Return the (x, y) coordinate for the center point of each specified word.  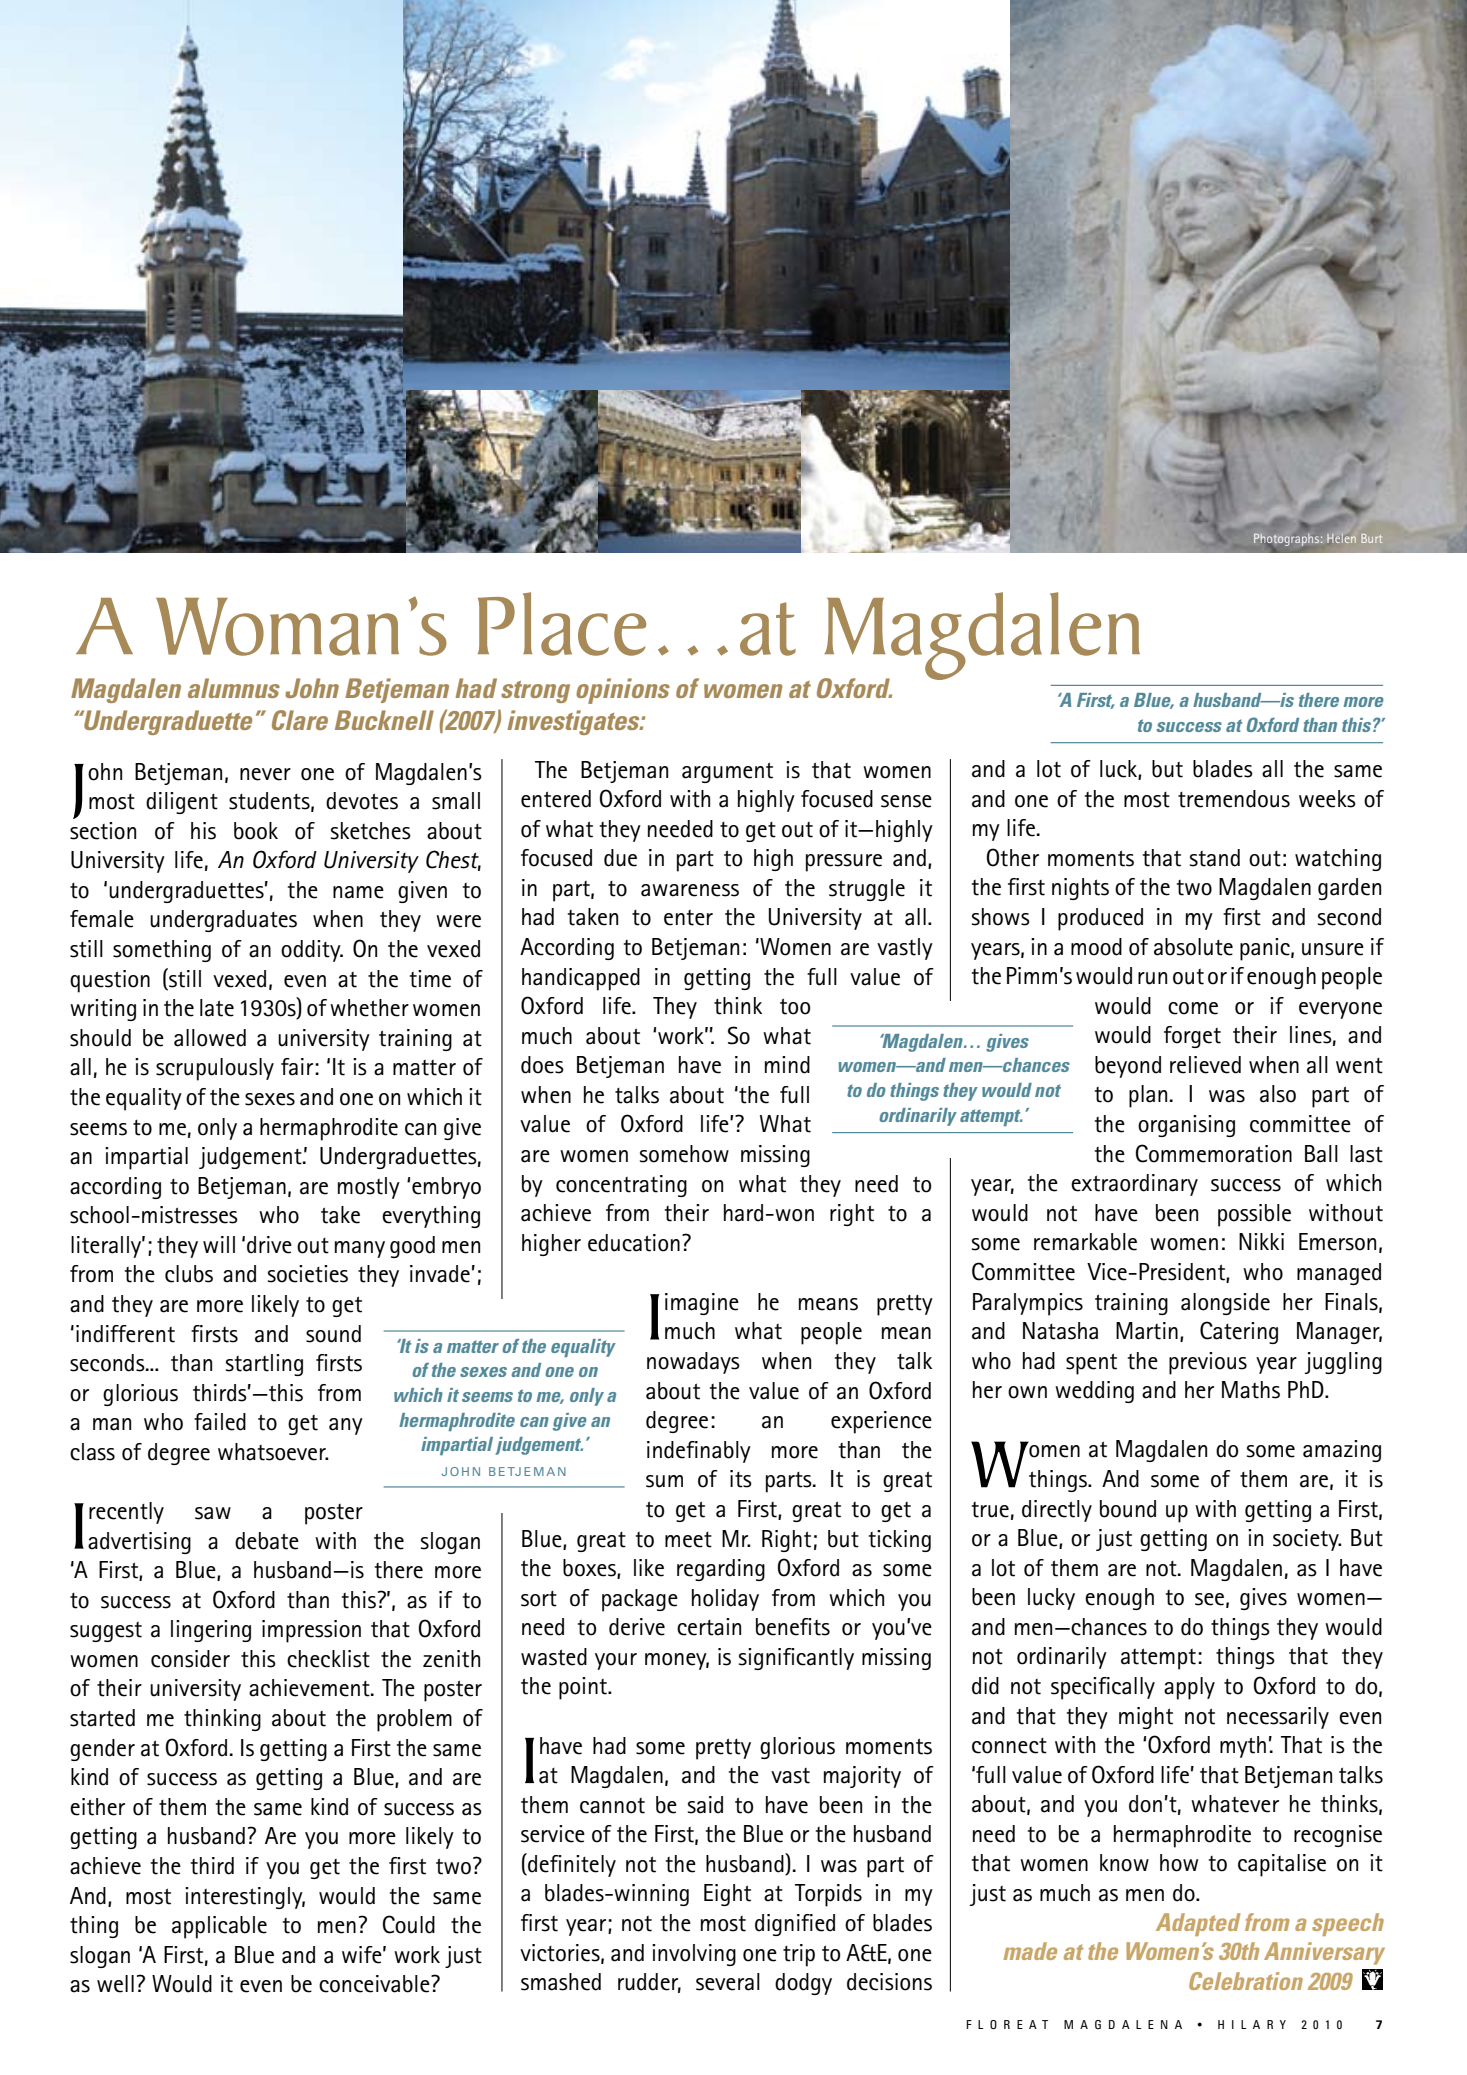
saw (213, 1513)
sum (664, 1481)
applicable (219, 1927)
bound (1128, 1509)
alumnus (234, 688)
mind (787, 1065)
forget (1192, 1037)
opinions (623, 691)
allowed (210, 1038)
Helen (1341, 538)
